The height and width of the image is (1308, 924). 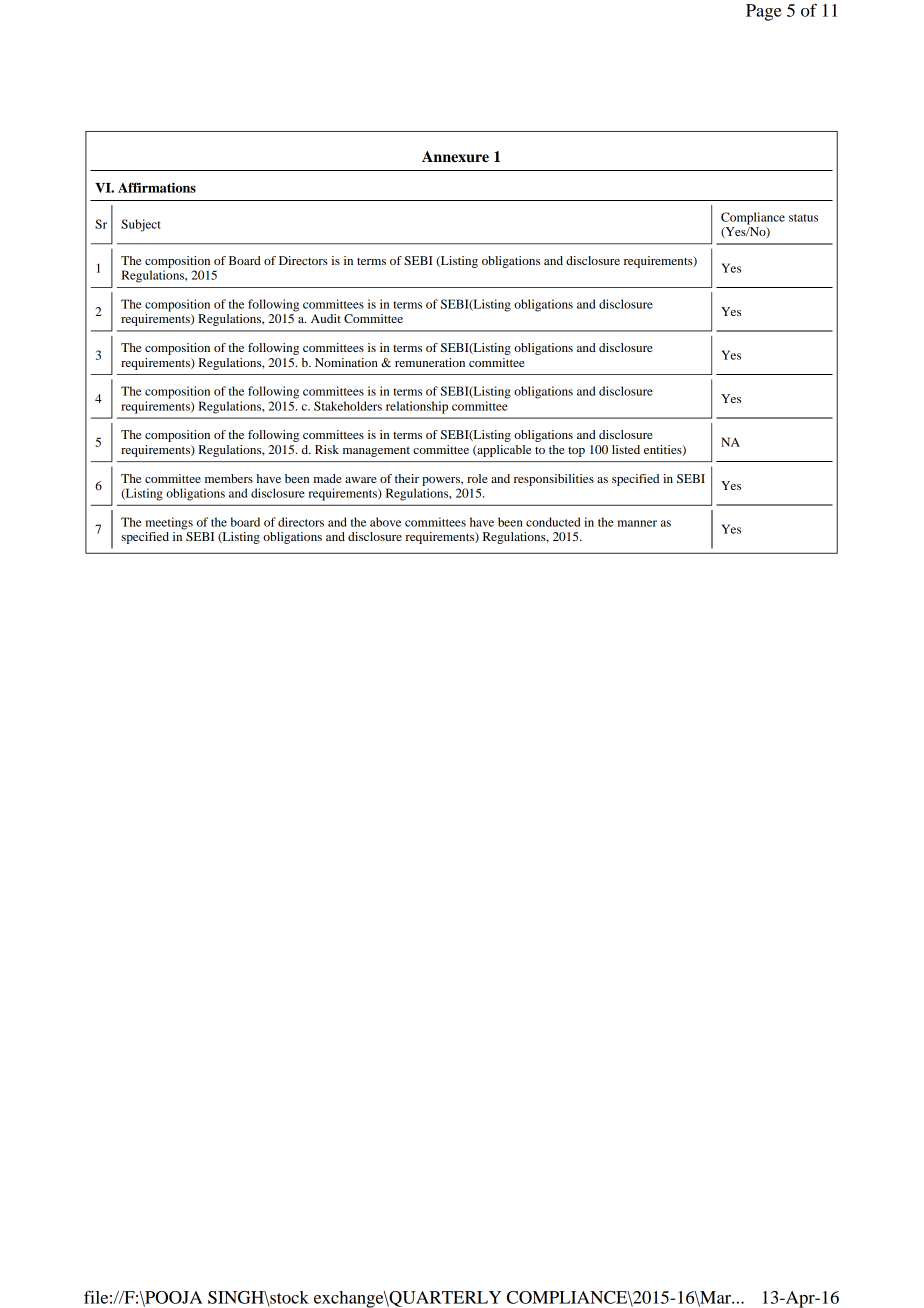 What do you see at coordinates (477, 478) in the image?
I see `role` at bounding box center [477, 478].
